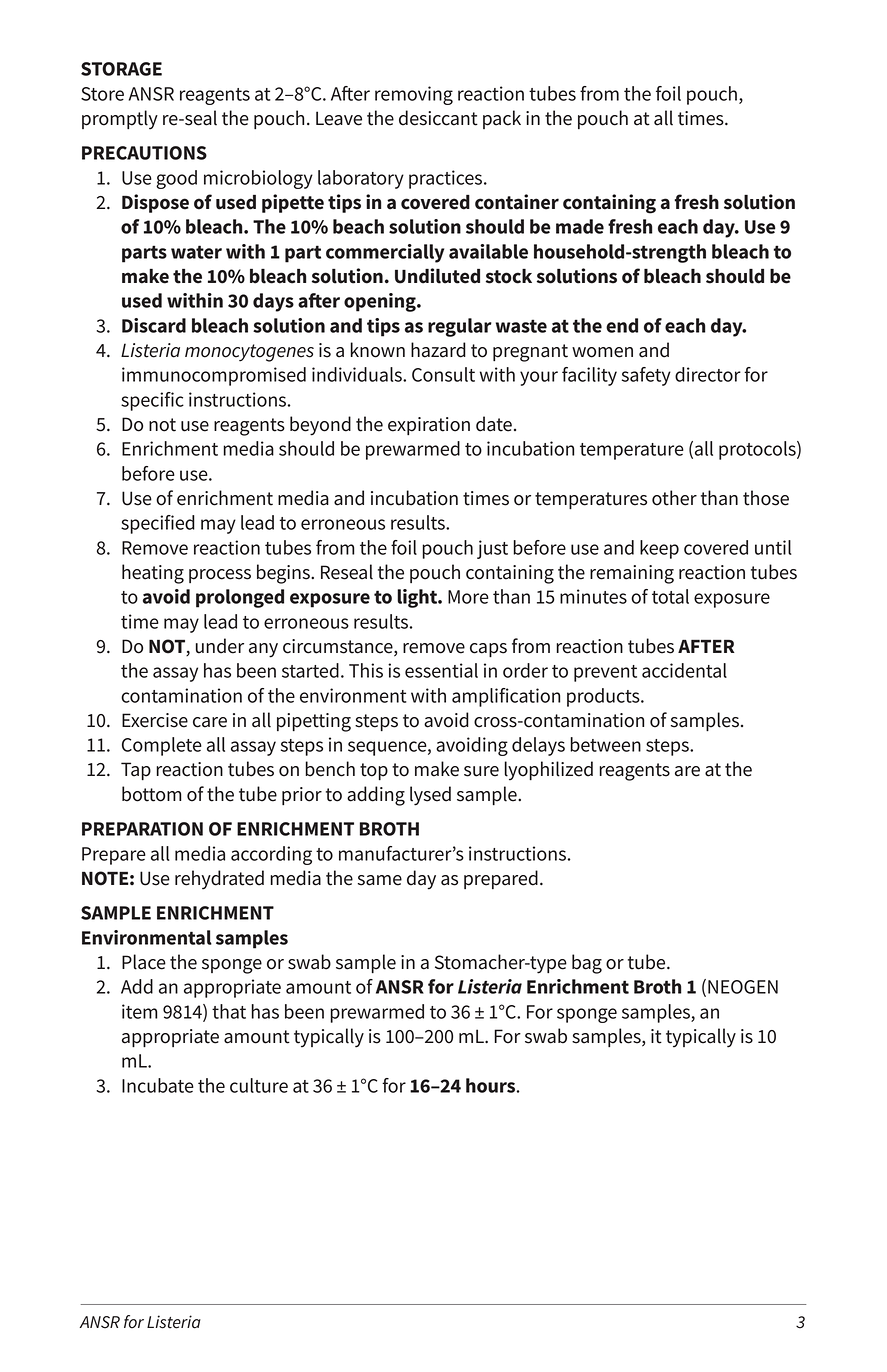 The width and height of the screenshot is (887, 1372). Describe the element at coordinates (162, 746) in the screenshot. I see `Complete` at that location.
